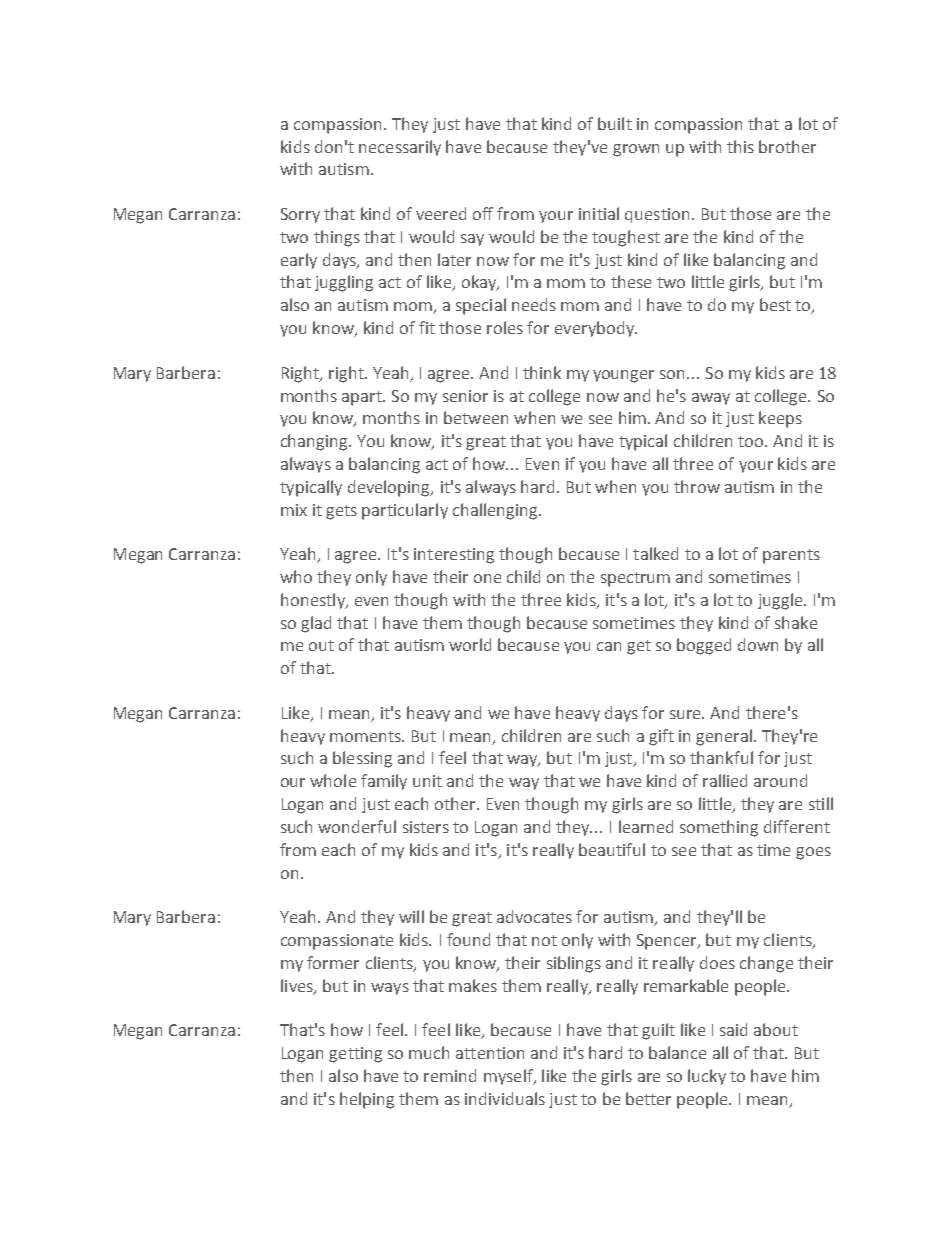 The width and height of the page is (952, 1233). What do you see at coordinates (542, 372) in the page?
I see `think` at bounding box center [542, 372].
